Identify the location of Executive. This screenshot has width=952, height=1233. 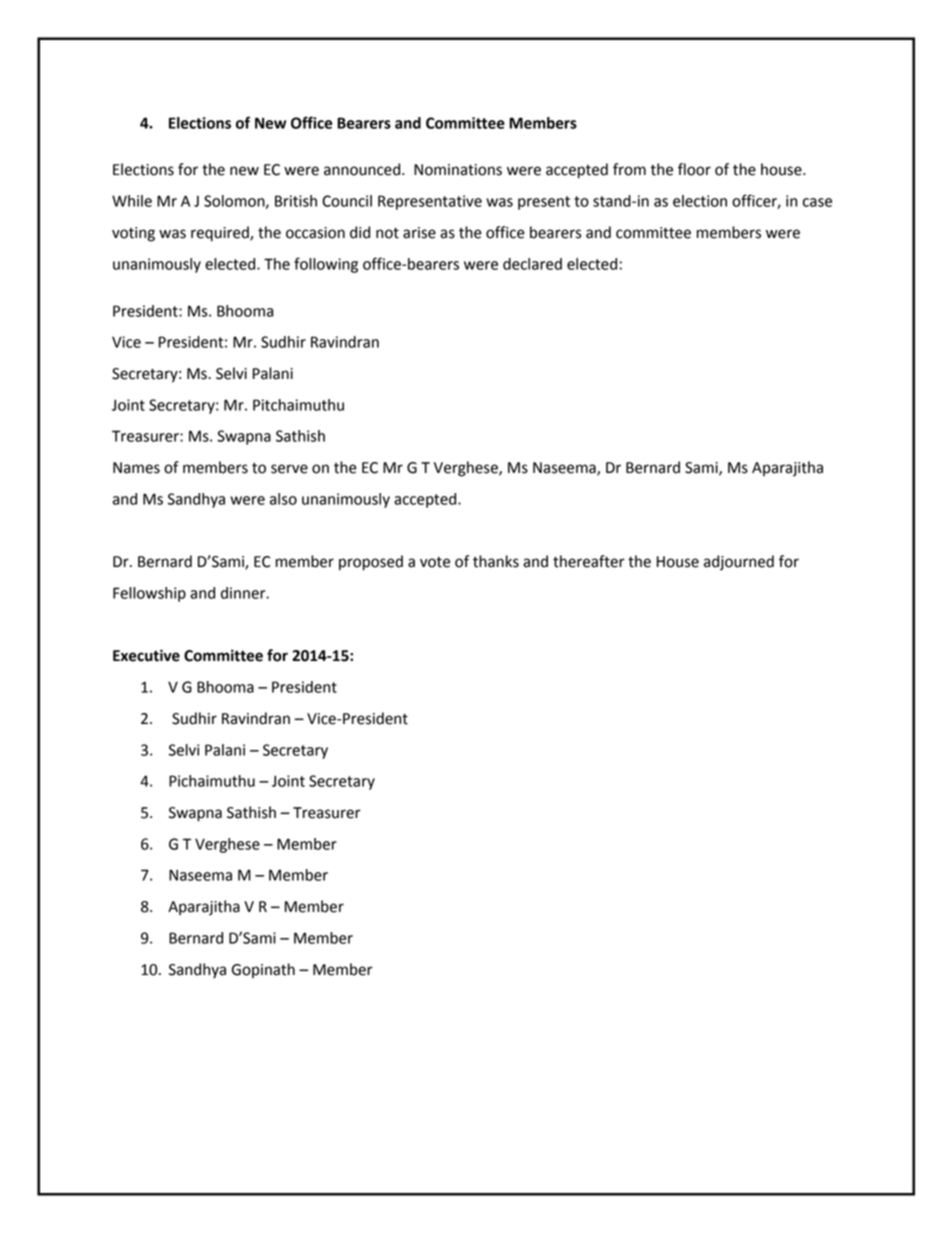
(146, 655).
